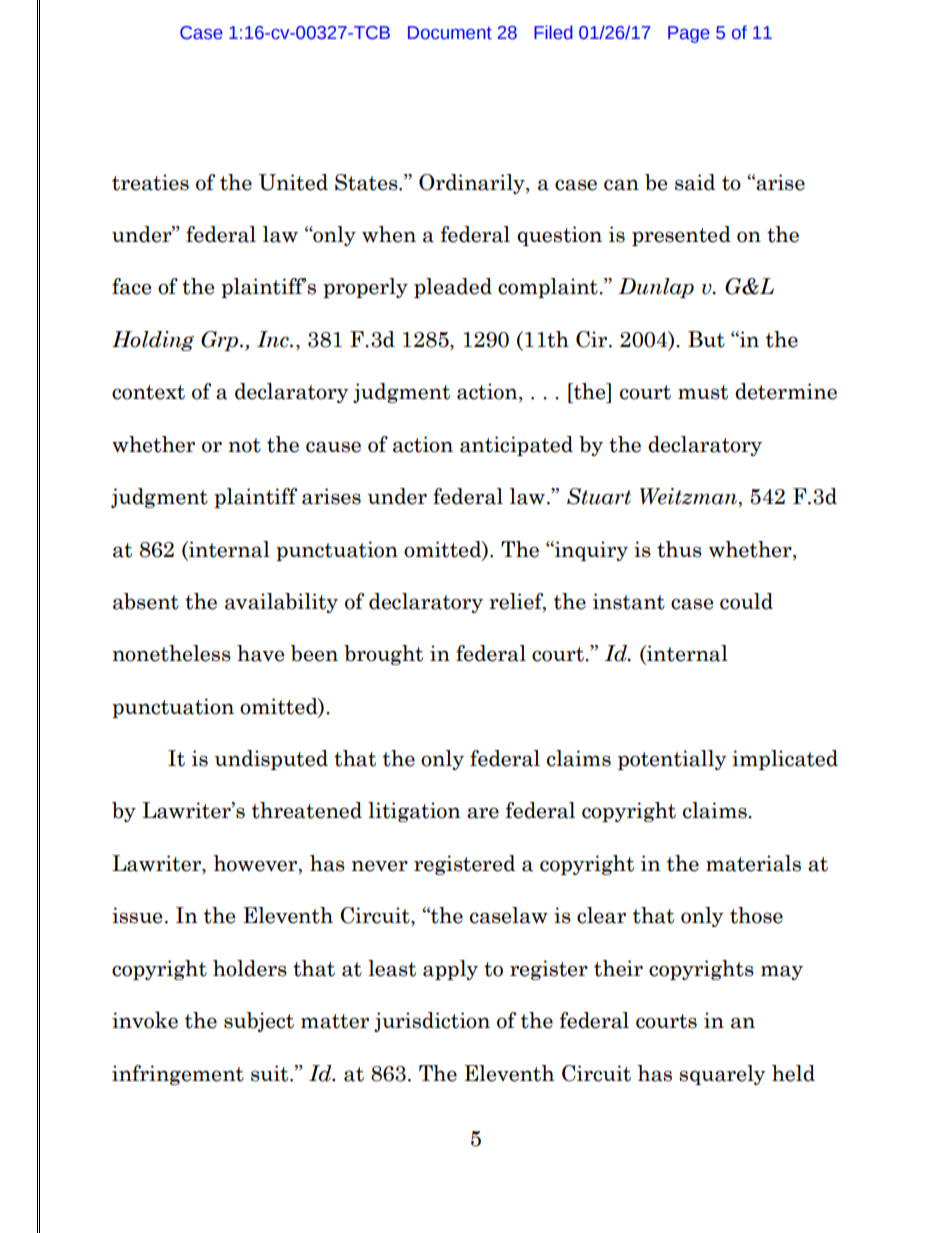 The image size is (952, 1233). What do you see at coordinates (679, 549) in the screenshot?
I see `thus` at bounding box center [679, 549].
